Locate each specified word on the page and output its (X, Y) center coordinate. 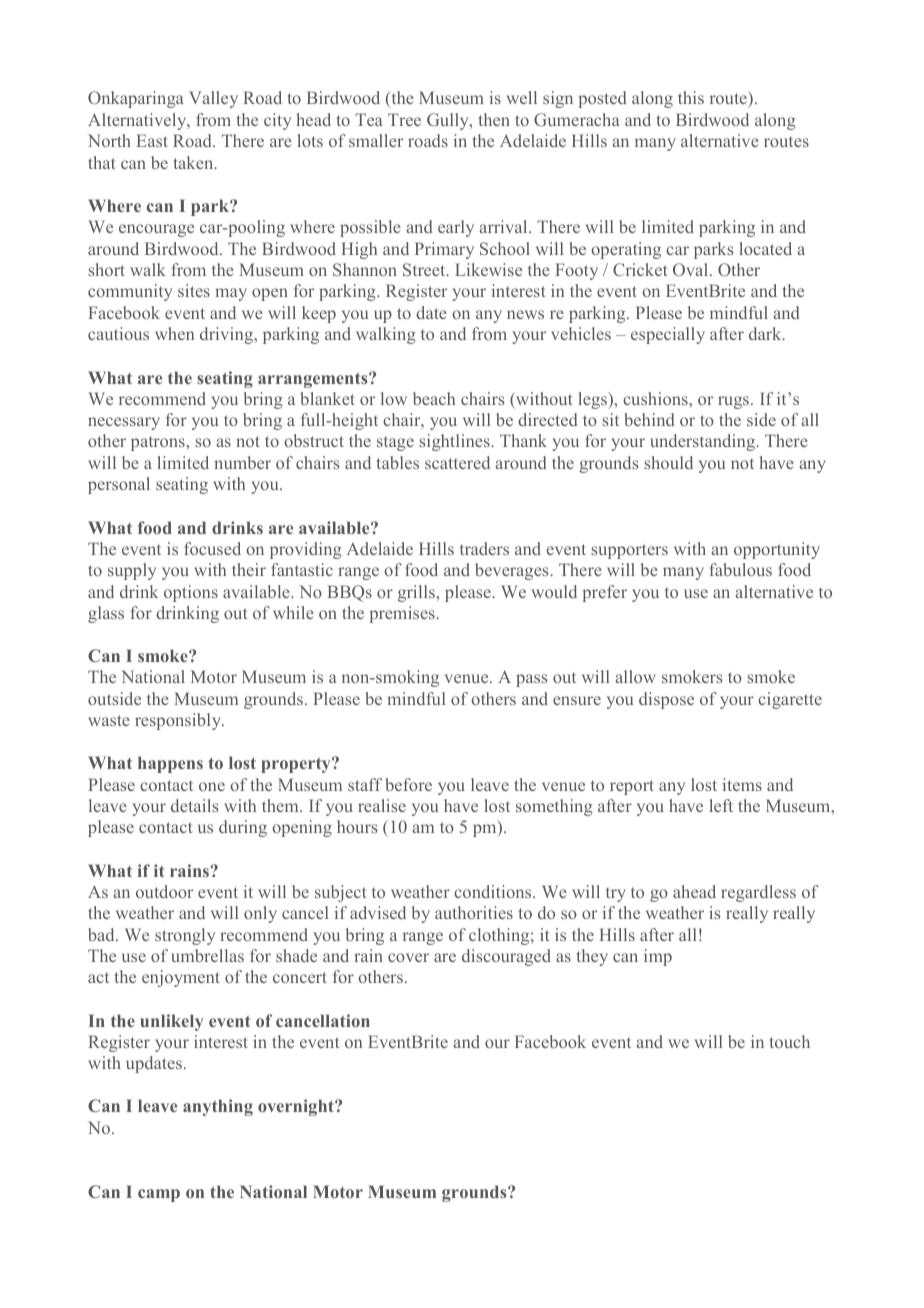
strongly (185, 936)
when (174, 333)
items (742, 784)
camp (159, 1195)
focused (212, 548)
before (408, 784)
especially (668, 335)
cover (408, 957)
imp (658, 957)
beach (434, 398)
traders (484, 548)
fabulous (741, 569)
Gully (449, 121)
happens (170, 764)
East (152, 140)
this (691, 97)
